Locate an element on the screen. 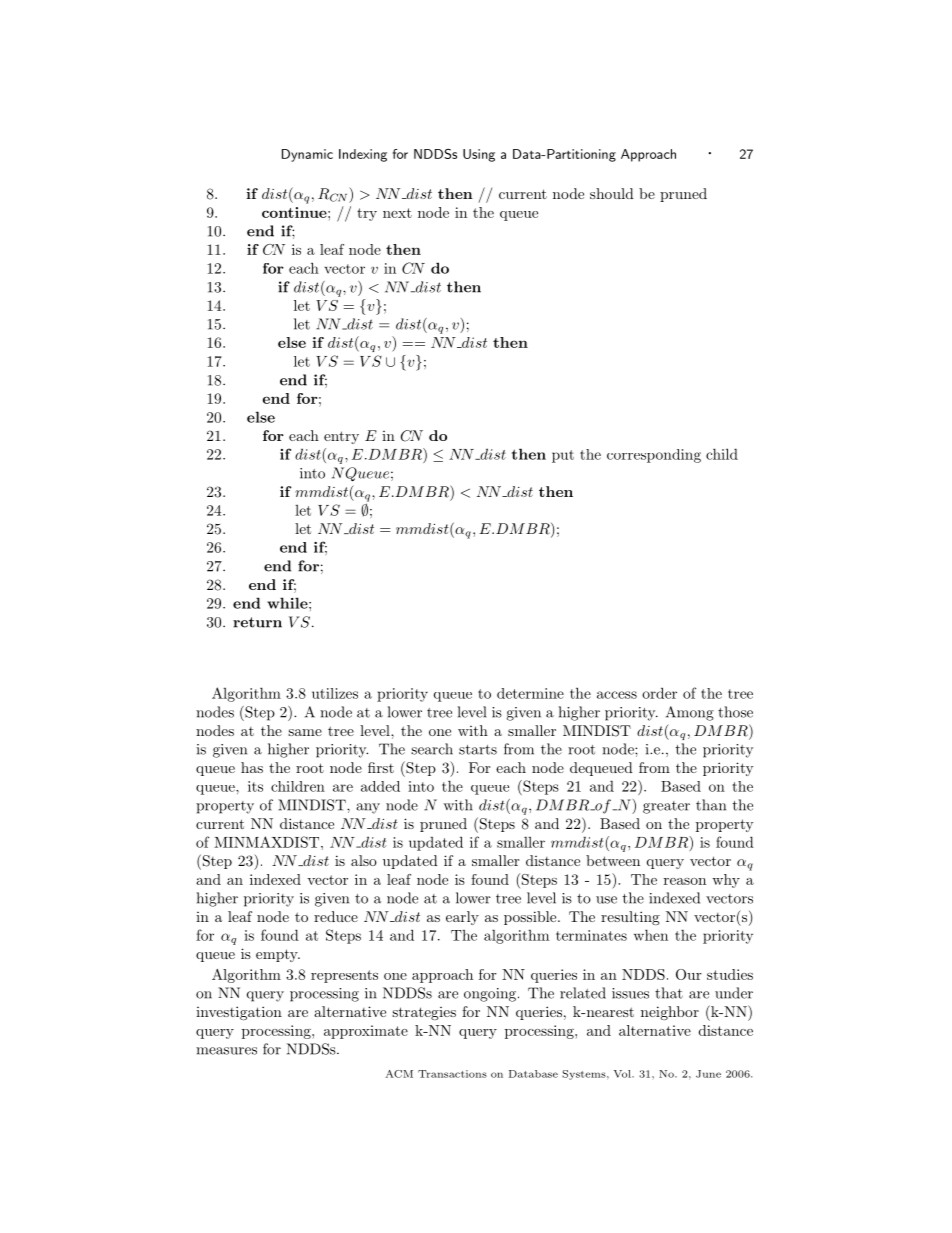 The width and height of the screenshot is (952, 1233). while is located at coordinates (288, 603).
